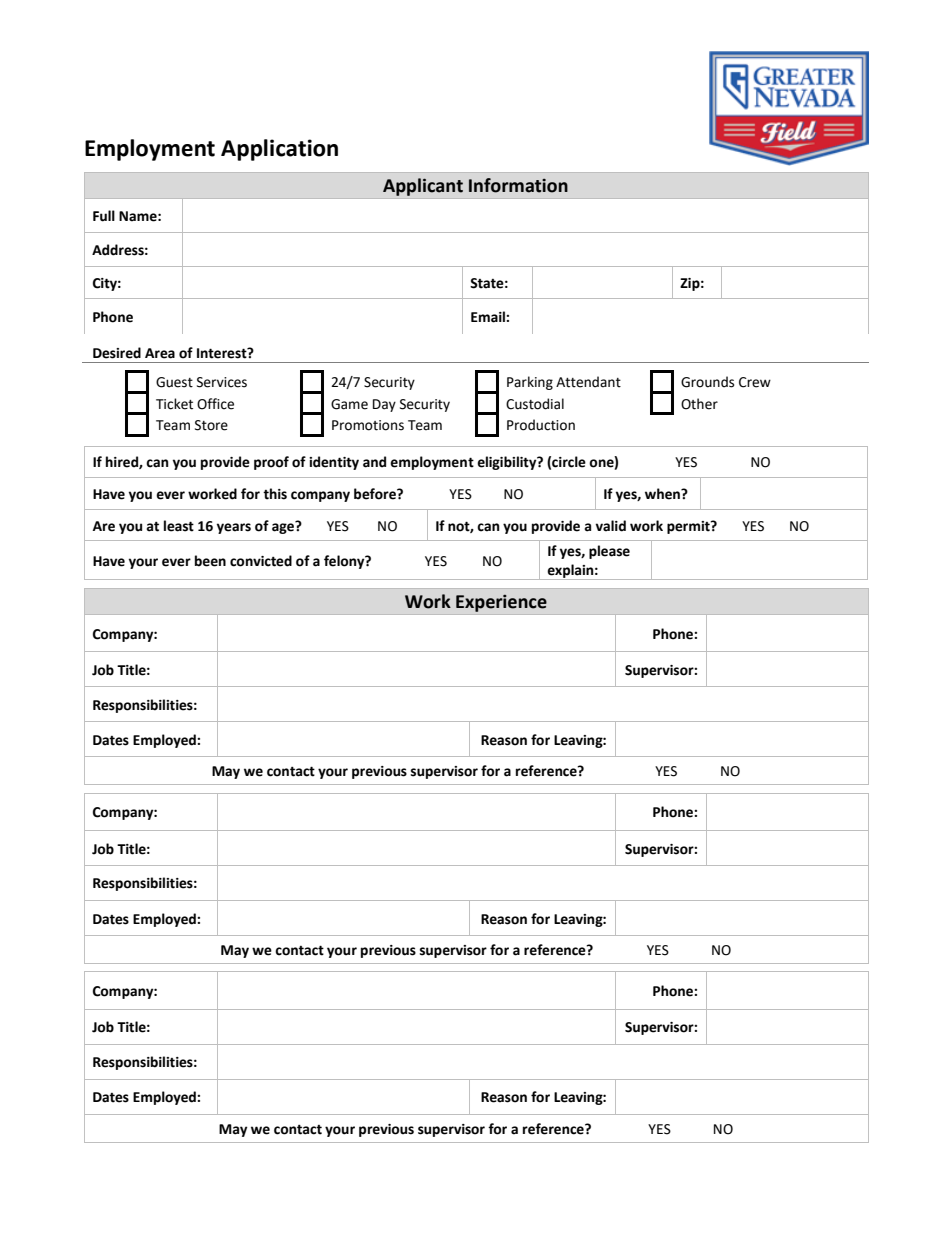  Describe the element at coordinates (518, 185) in the image. I see `Information` at that location.
